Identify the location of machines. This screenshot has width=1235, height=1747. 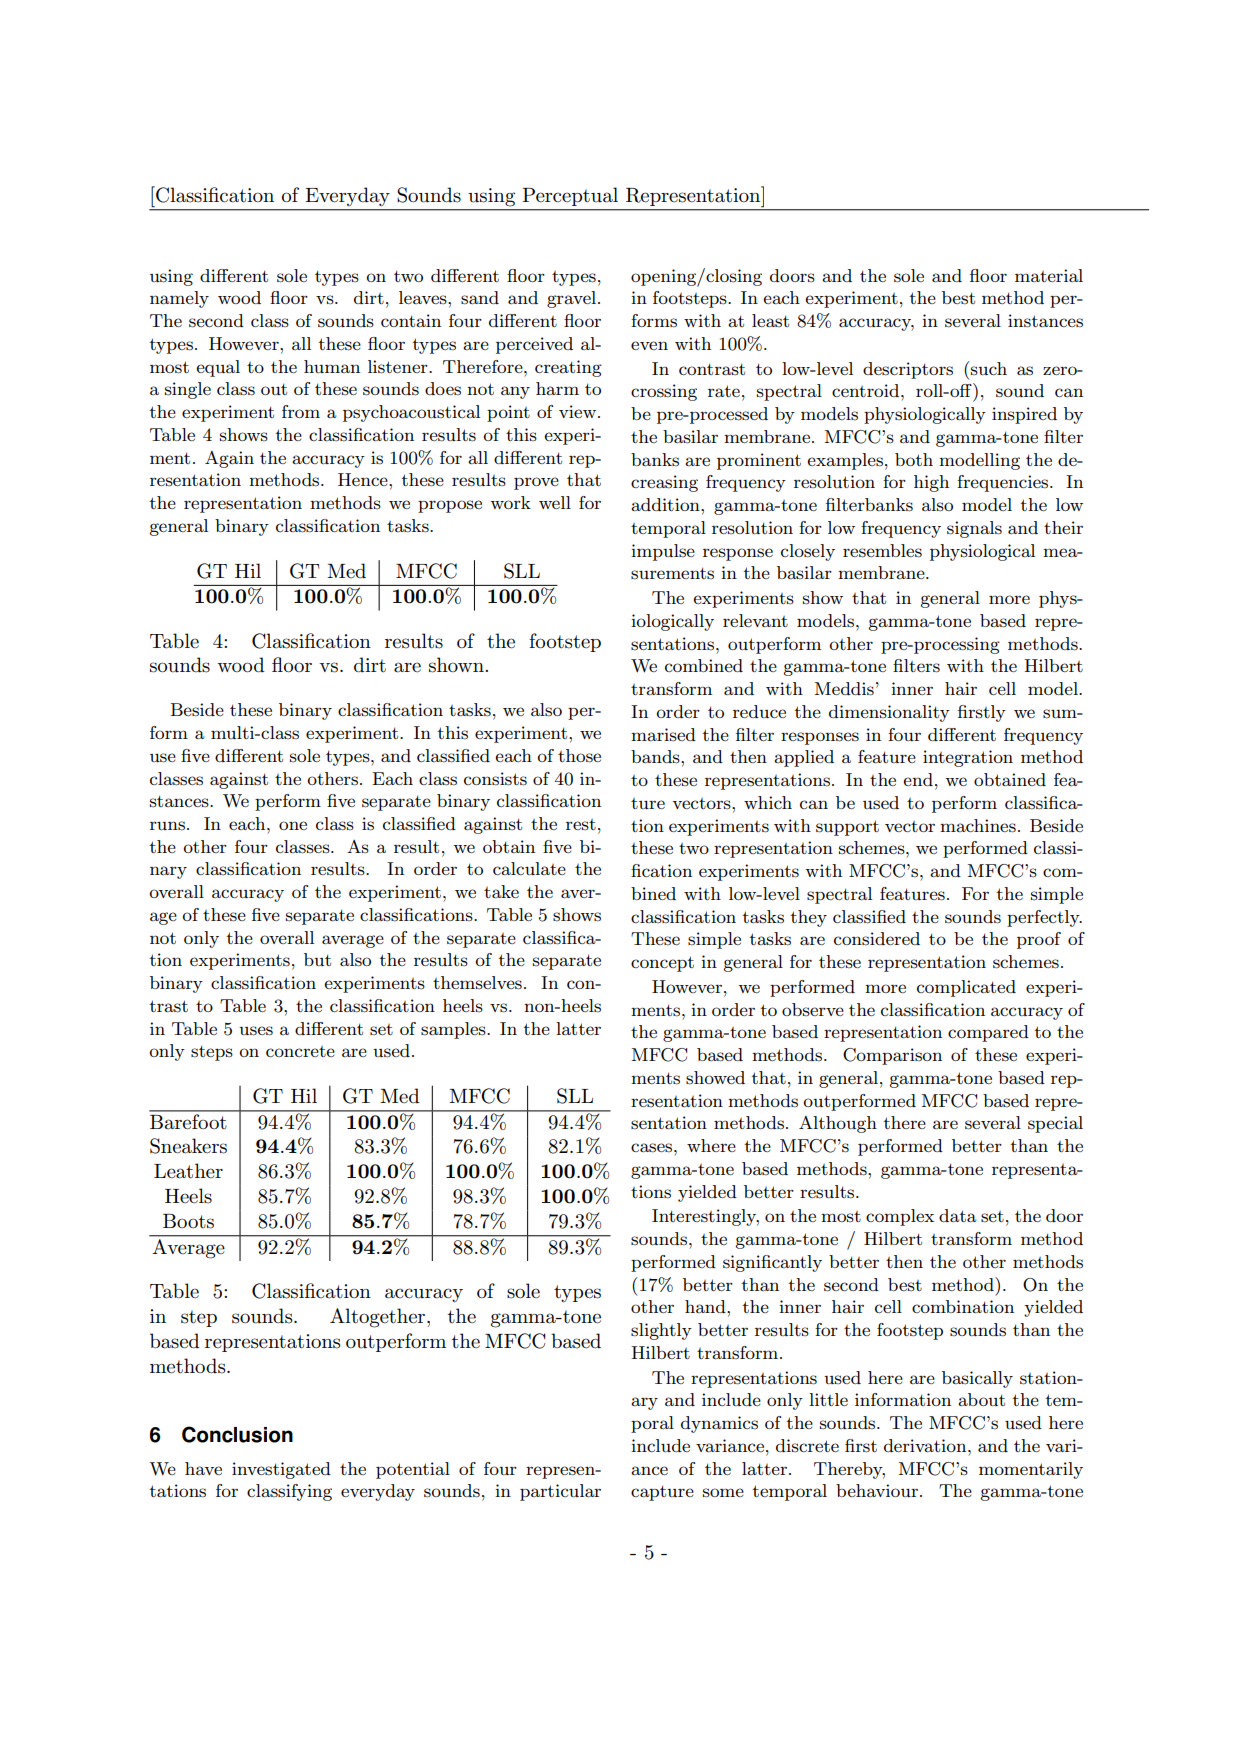
(978, 826).
